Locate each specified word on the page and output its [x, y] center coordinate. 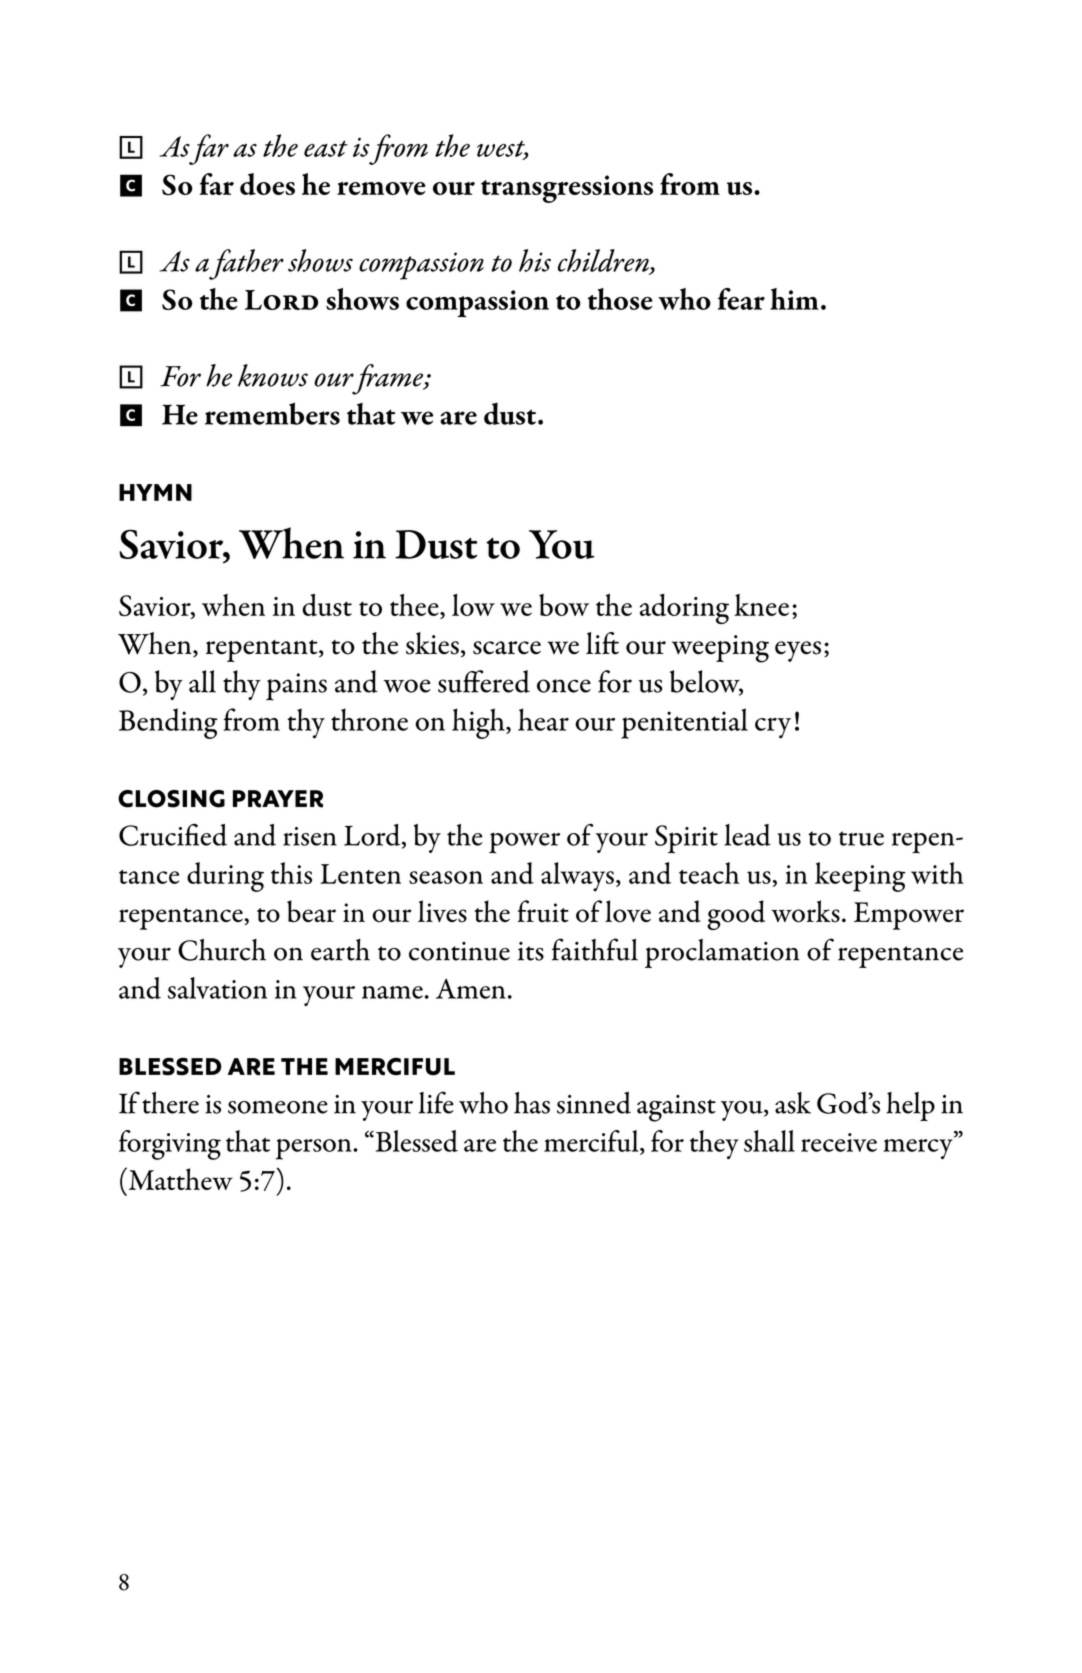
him [794, 299]
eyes [798, 651]
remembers [272, 413]
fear [741, 299]
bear [311, 911]
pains [296, 687]
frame [388, 379]
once [564, 686]
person [315, 1149]
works [805, 911]
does [267, 184]
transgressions [567, 189]
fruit [543, 911]
